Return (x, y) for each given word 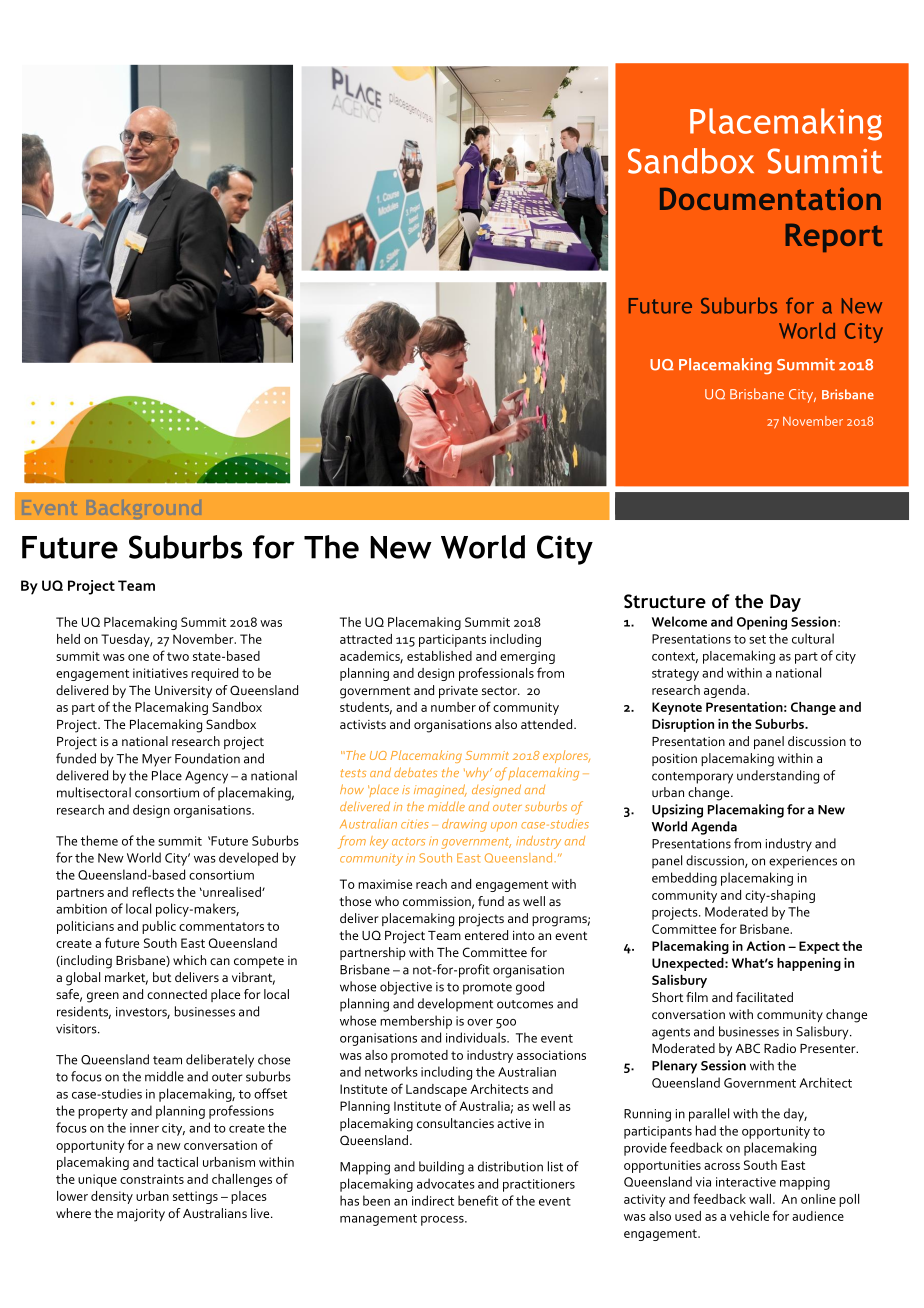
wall (760, 1199)
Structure (665, 601)
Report (833, 237)
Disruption (683, 725)
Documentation (770, 198)
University (183, 692)
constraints (152, 1179)
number (453, 707)
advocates (446, 1183)
